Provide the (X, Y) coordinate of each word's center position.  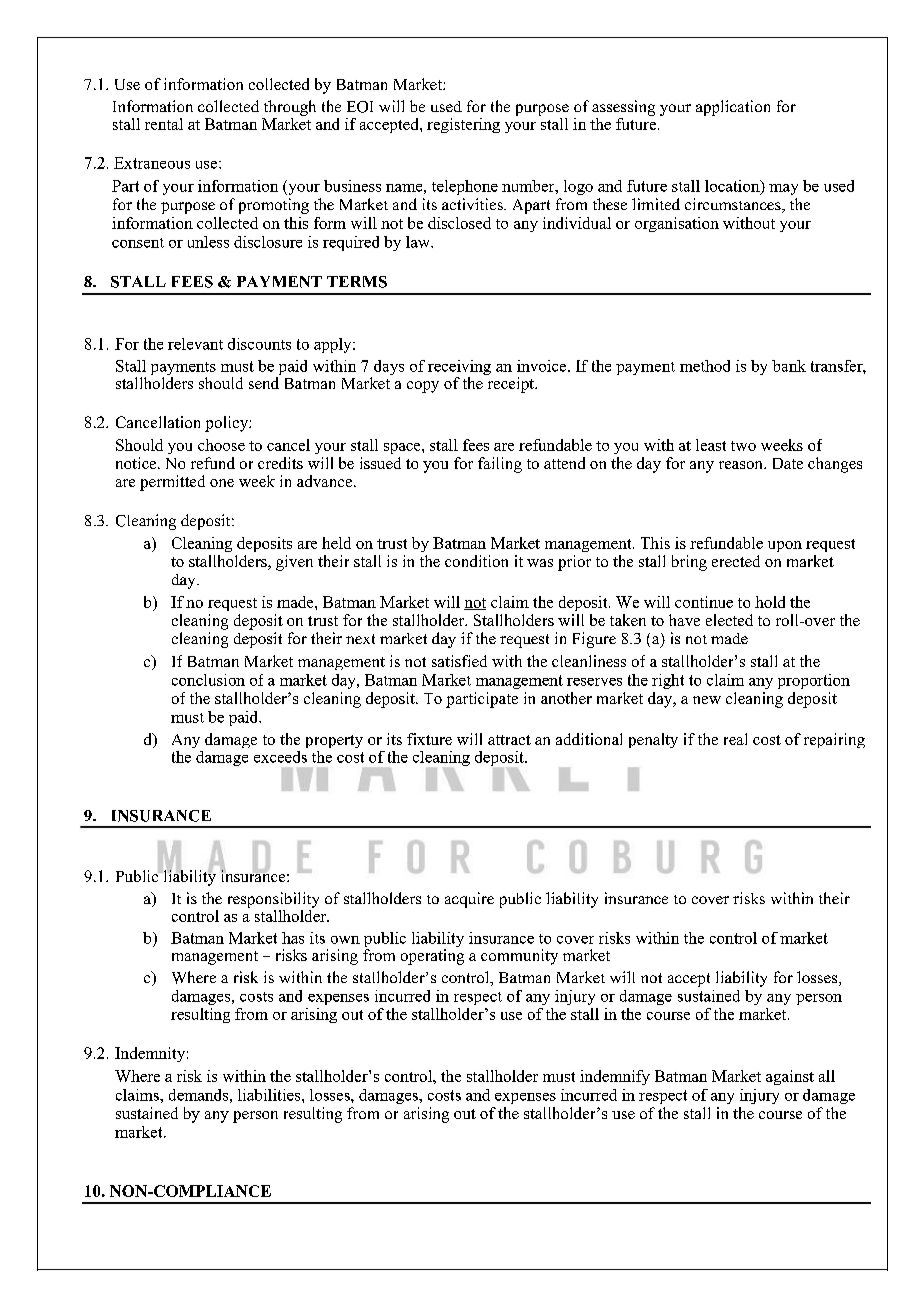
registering (463, 125)
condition (476, 561)
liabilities (270, 1095)
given (294, 563)
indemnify (615, 1077)
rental (164, 124)
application (733, 108)
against (790, 1077)
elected (729, 620)
